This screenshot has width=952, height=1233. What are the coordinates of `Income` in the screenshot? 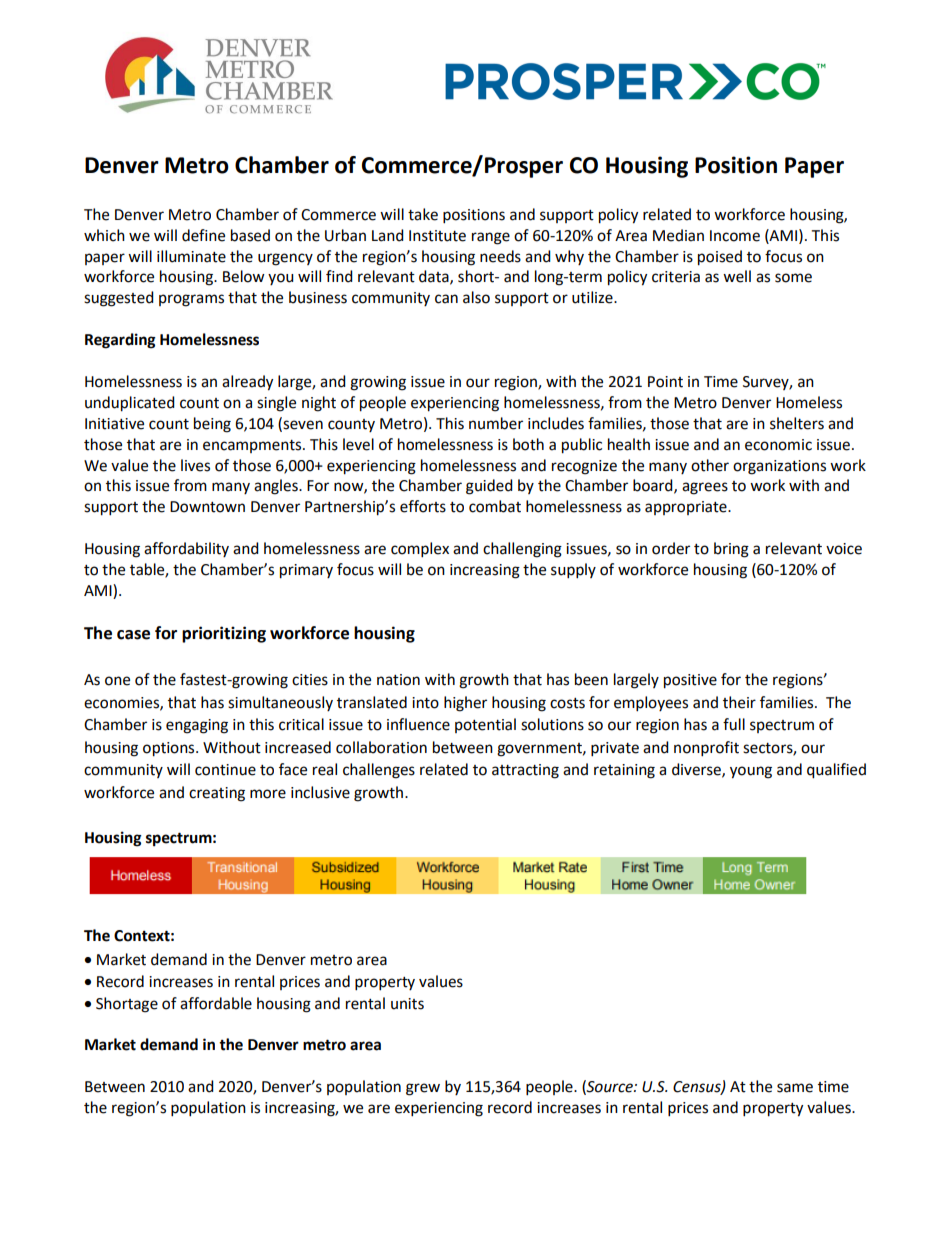 It's located at (735, 236).
